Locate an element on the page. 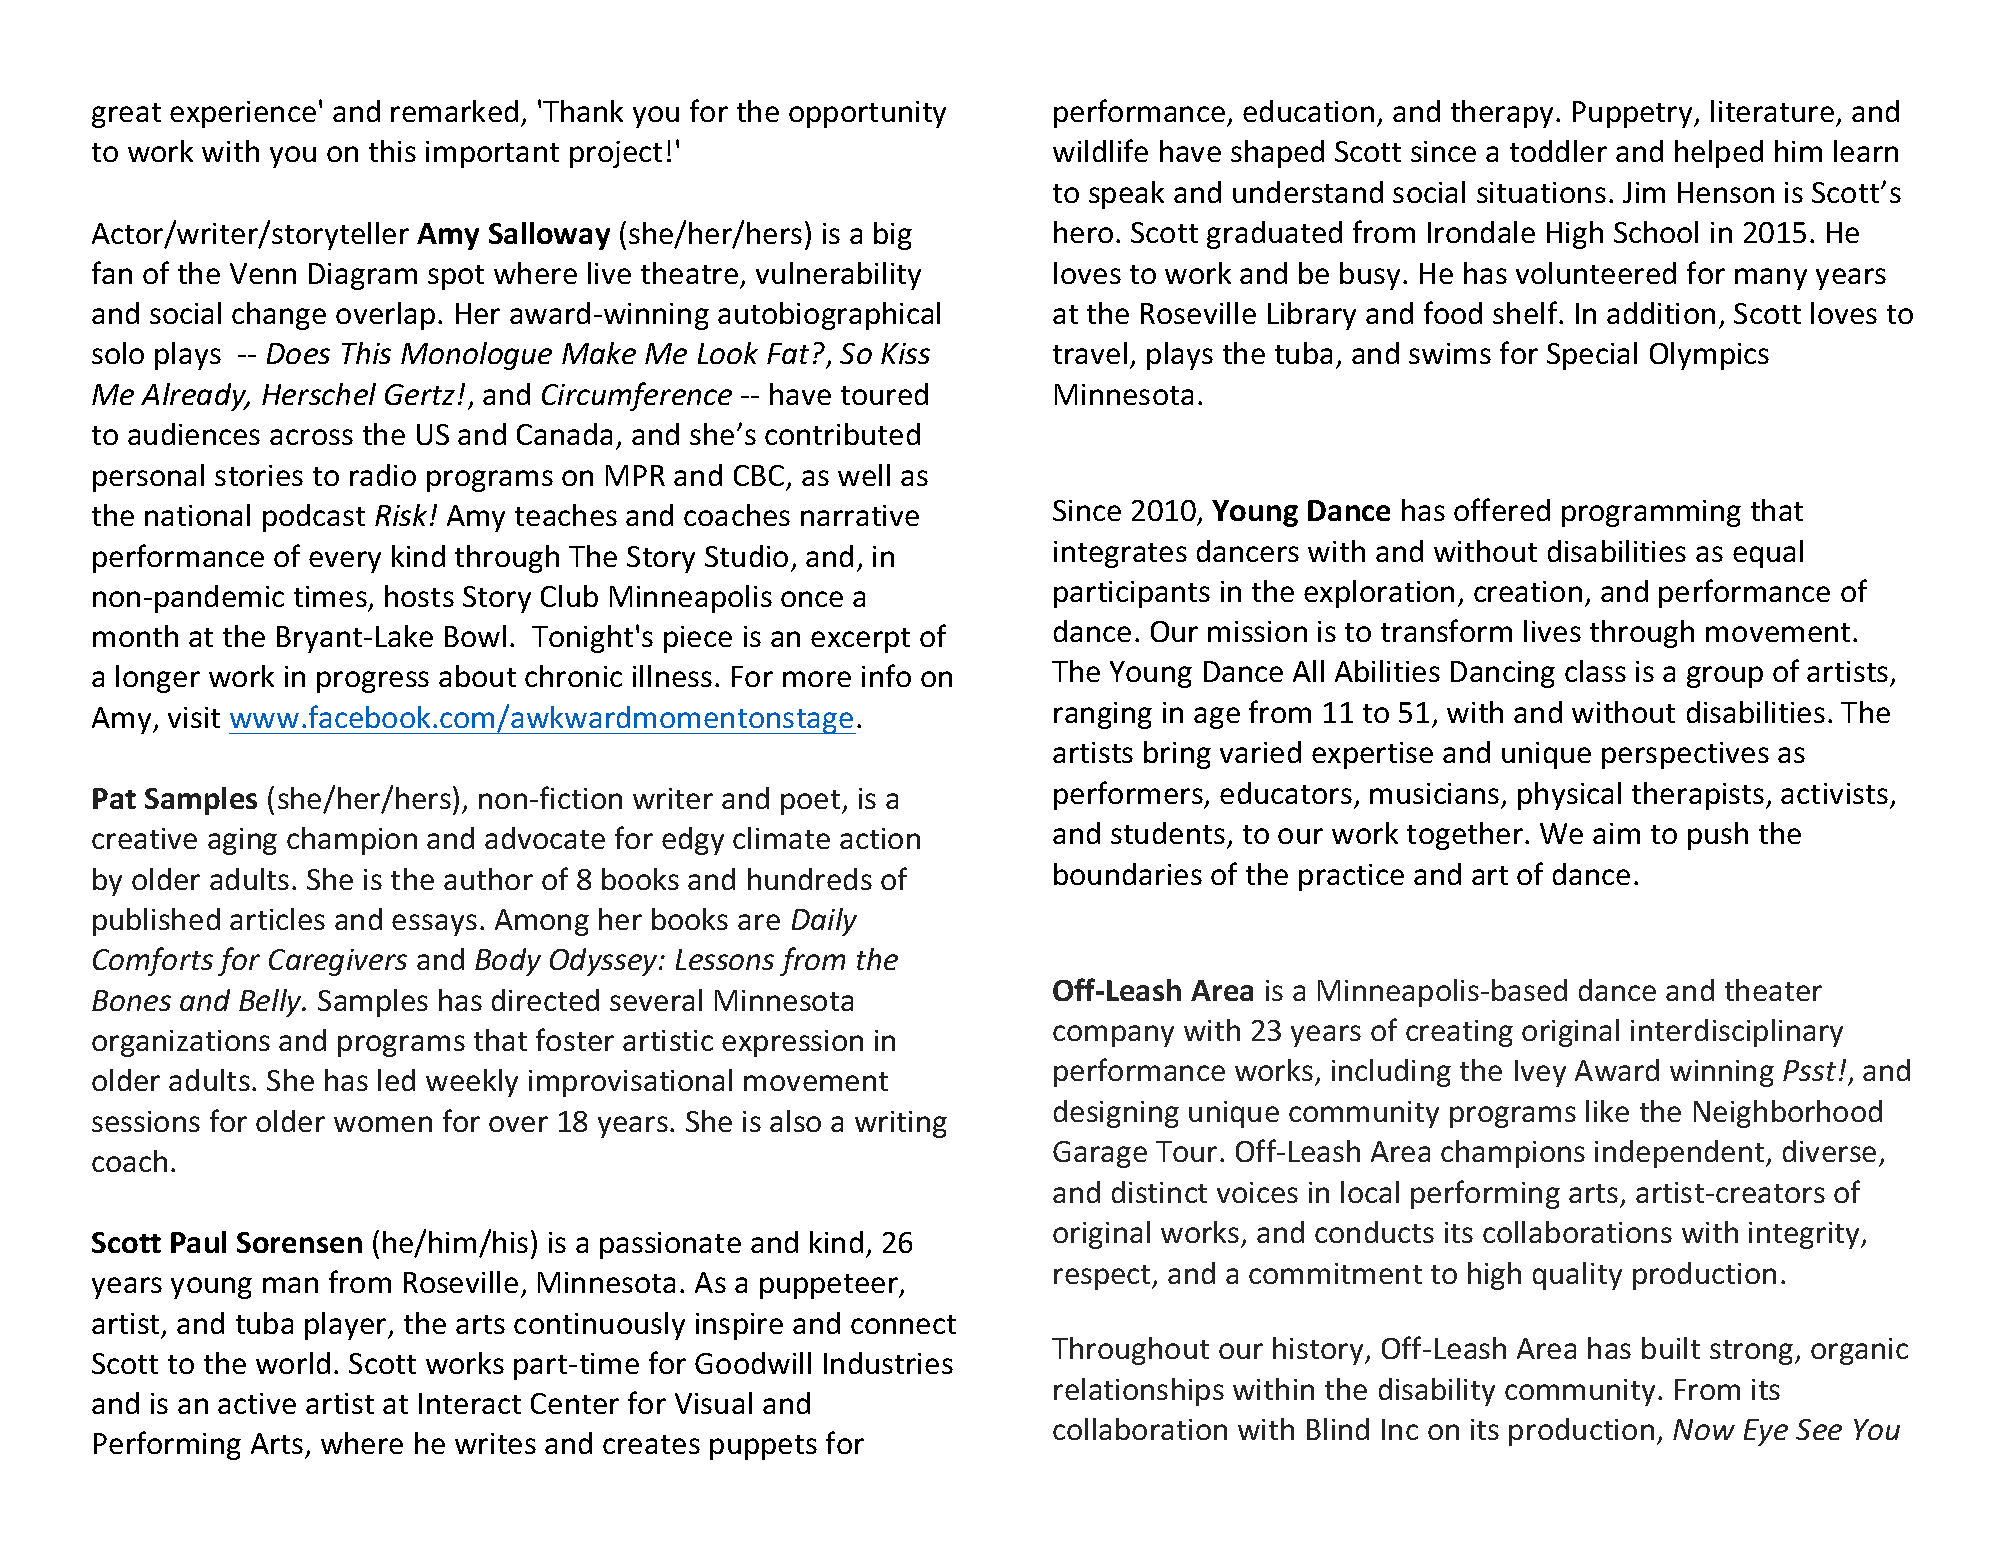 Image resolution: width=2013 pixels, height=1556 pixels. active is located at coordinates (257, 1403).
